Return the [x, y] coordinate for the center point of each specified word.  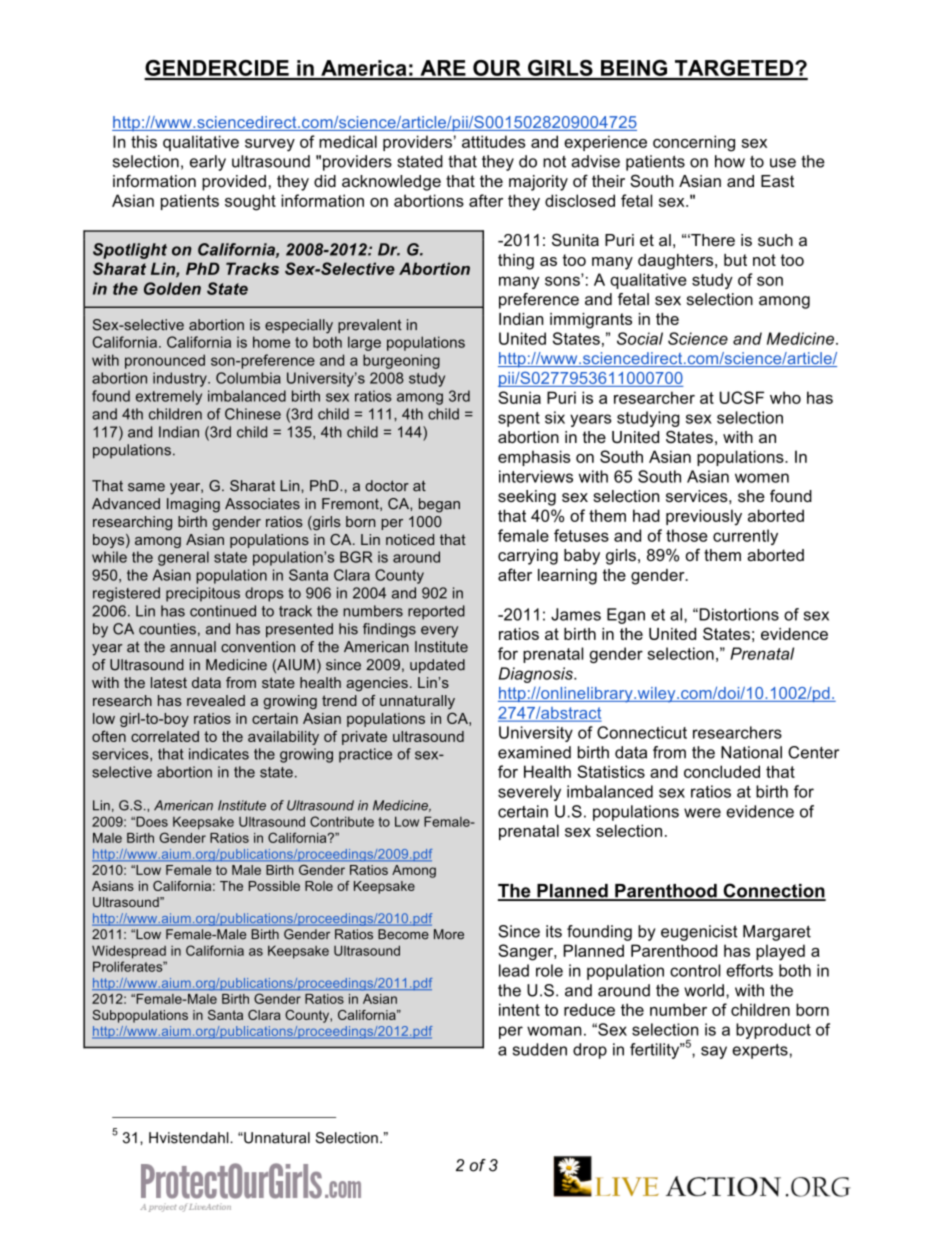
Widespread [129, 952]
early [208, 163]
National [751, 752]
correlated [165, 736]
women [762, 478]
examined [534, 752]
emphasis [534, 458]
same [146, 487]
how [730, 161]
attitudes [494, 141]
